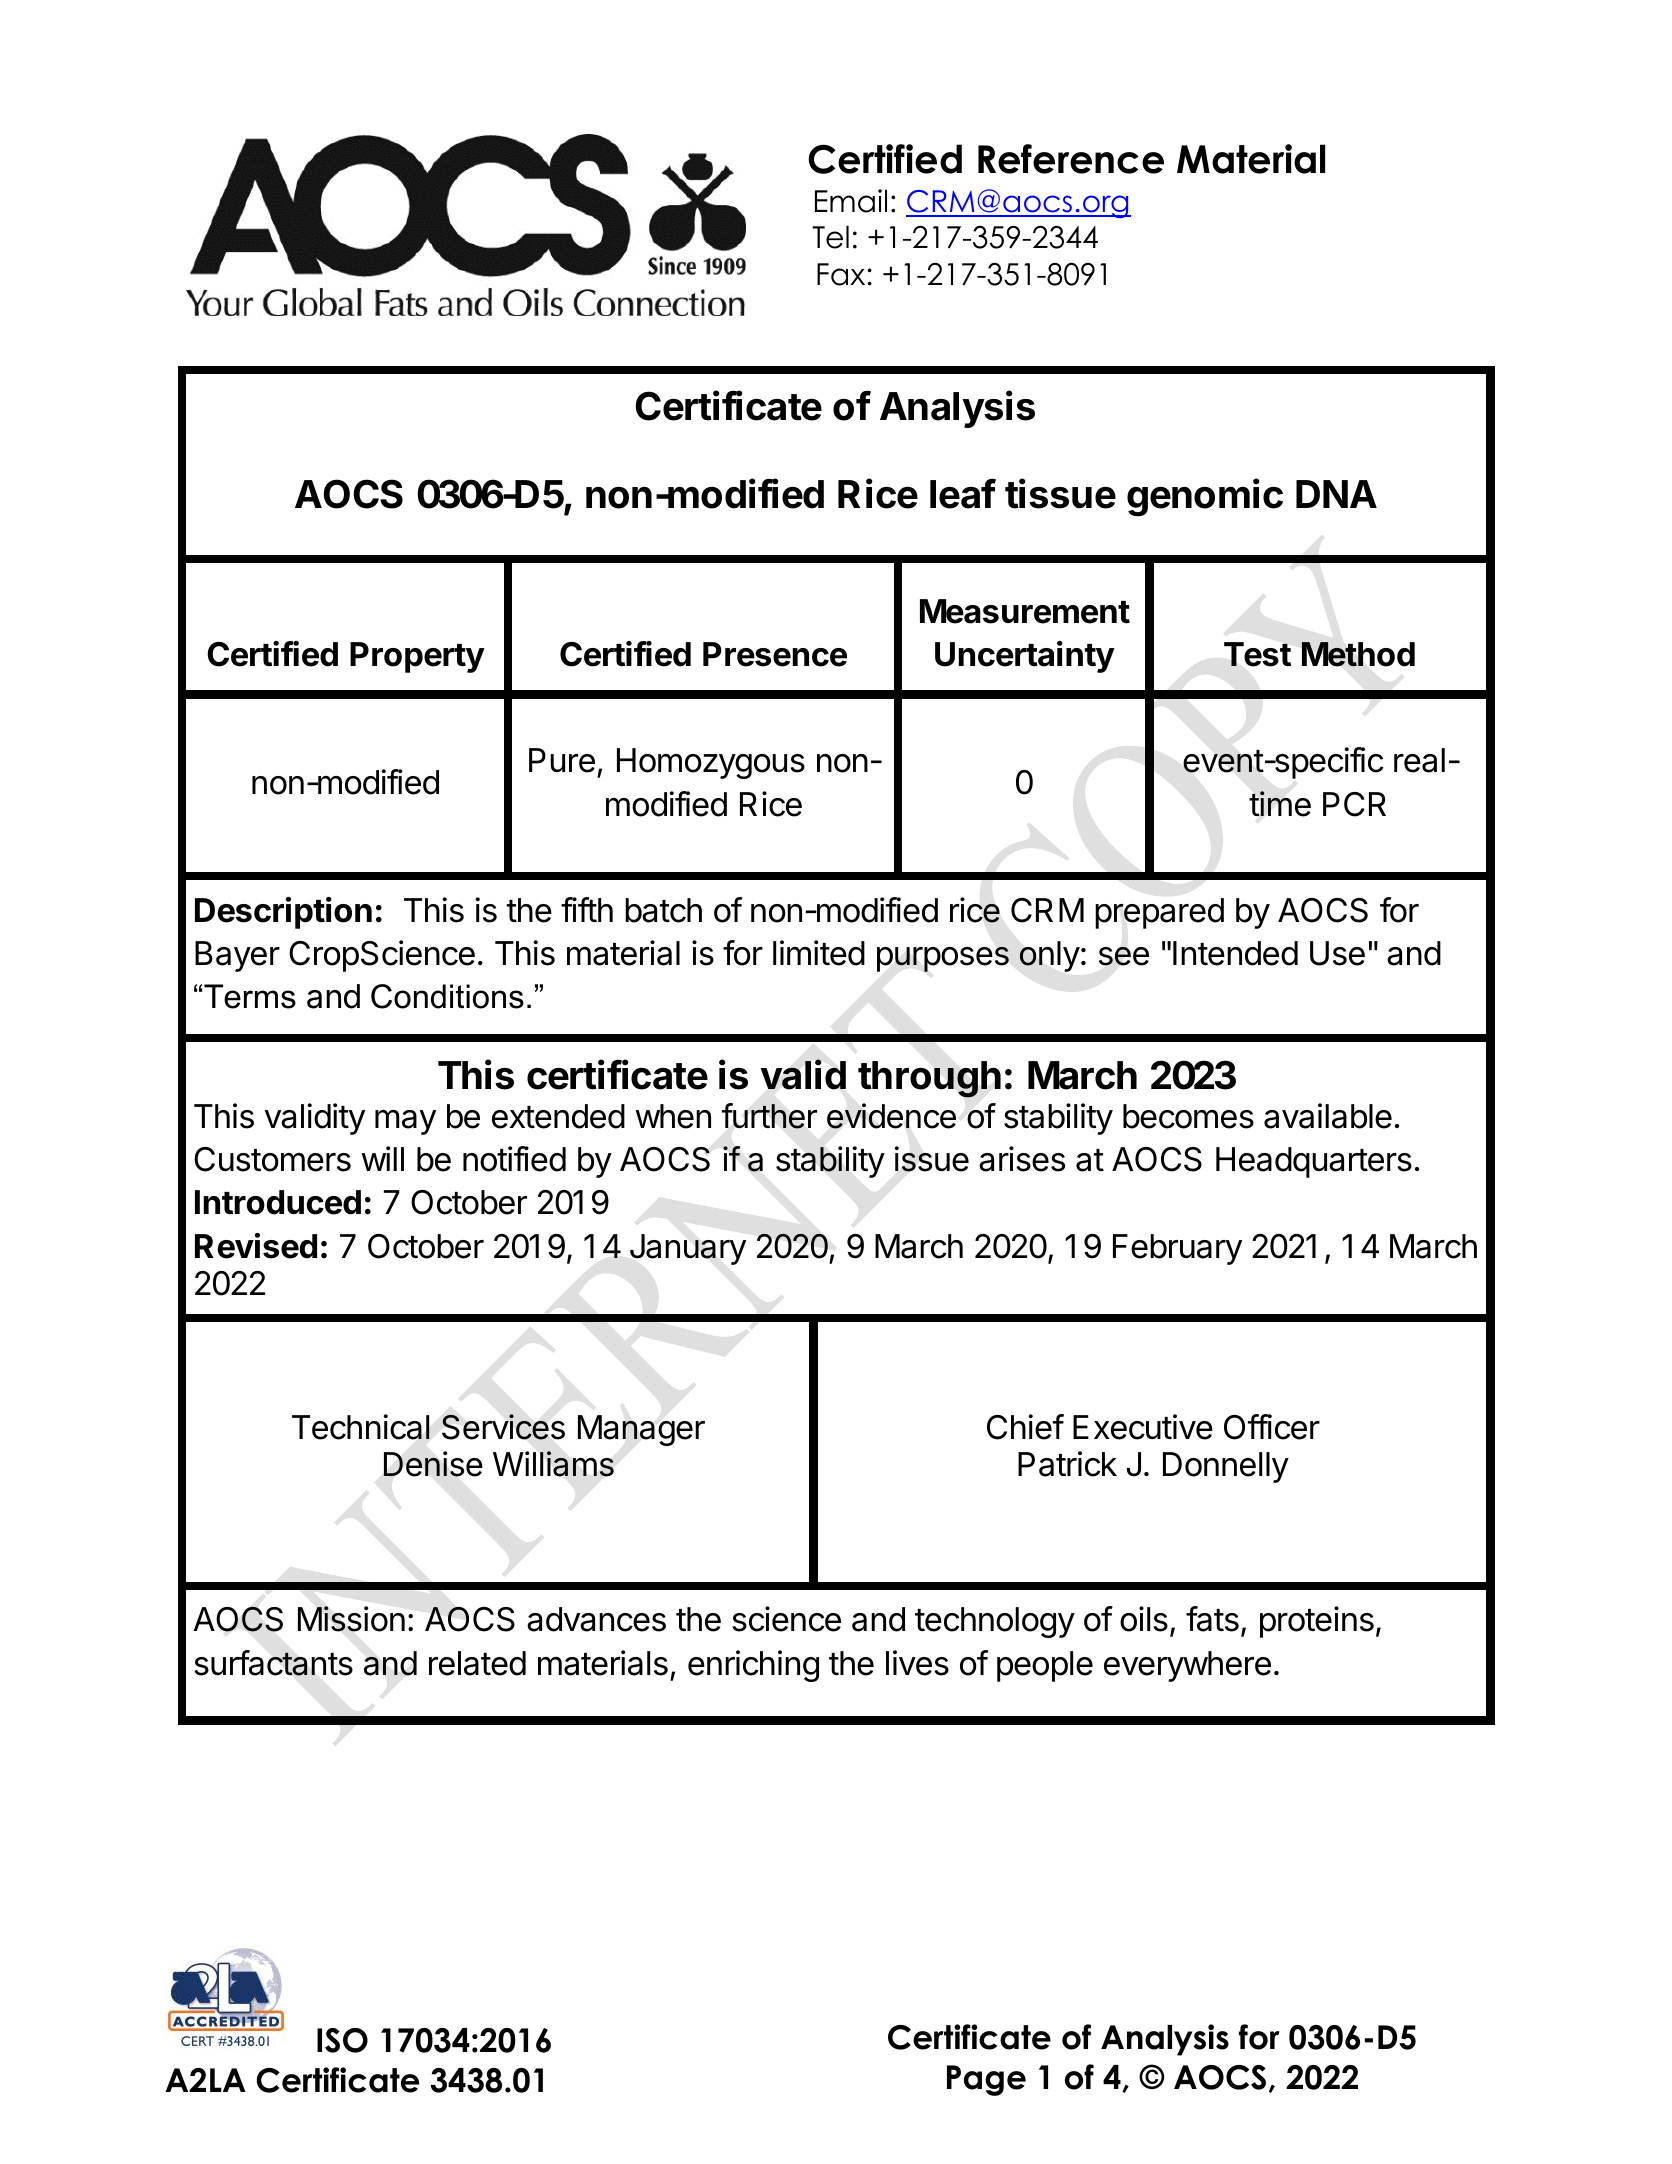 This document has height=2164, width=1672. I want to click on further, so click(769, 1116).
